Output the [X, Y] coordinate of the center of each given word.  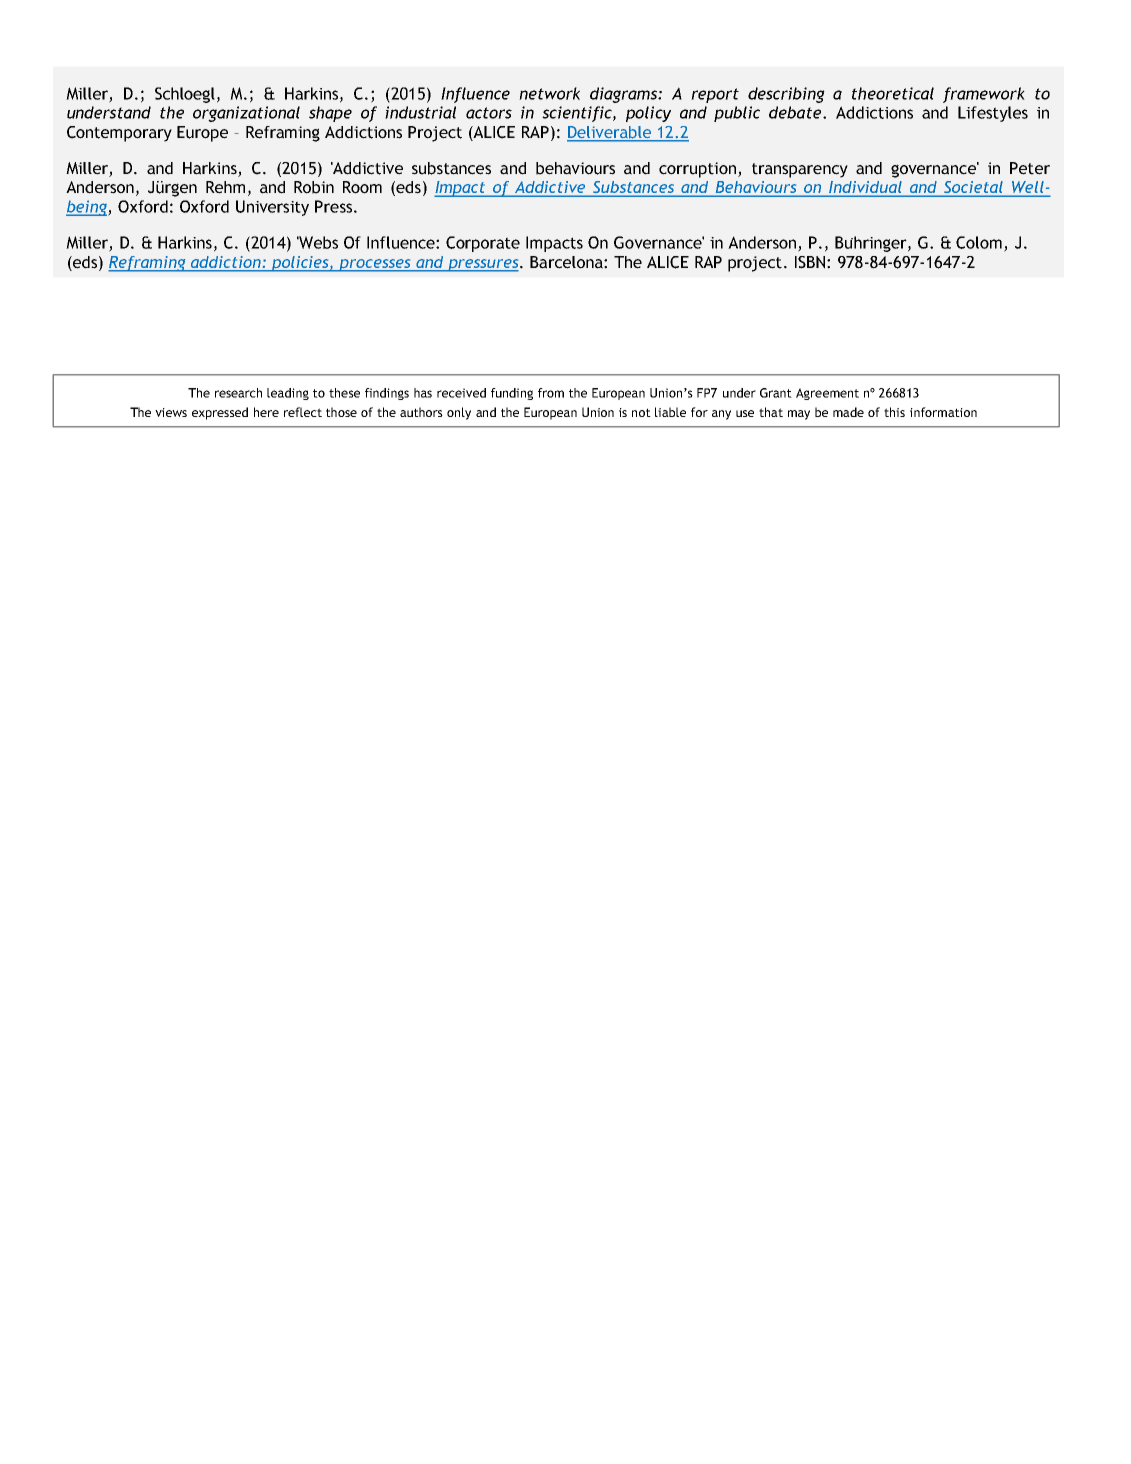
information [943, 412]
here [266, 412]
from [551, 393]
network [549, 93]
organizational [246, 114]
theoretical [893, 93]
